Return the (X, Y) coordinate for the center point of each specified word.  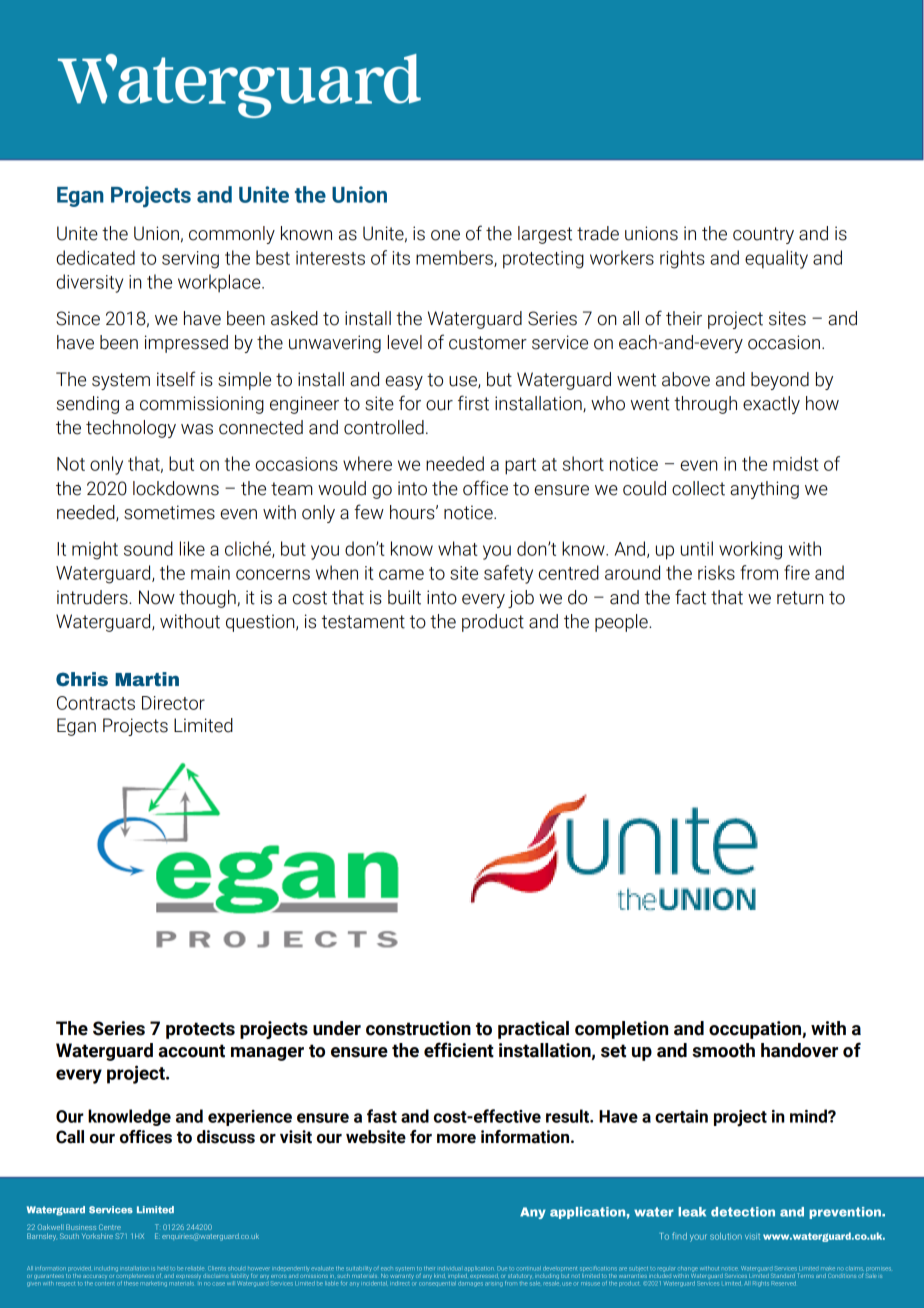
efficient (459, 1050)
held (163, 1268)
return (800, 598)
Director (173, 703)
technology (131, 429)
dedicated (95, 257)
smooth (723, 1050)
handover (799, 1050)
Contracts (96, 703)
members (455, 258)
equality (776, 259)
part (520, 466)
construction (418, 1028)
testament (363, 622)
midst (796, 463)
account (191, 1051)
